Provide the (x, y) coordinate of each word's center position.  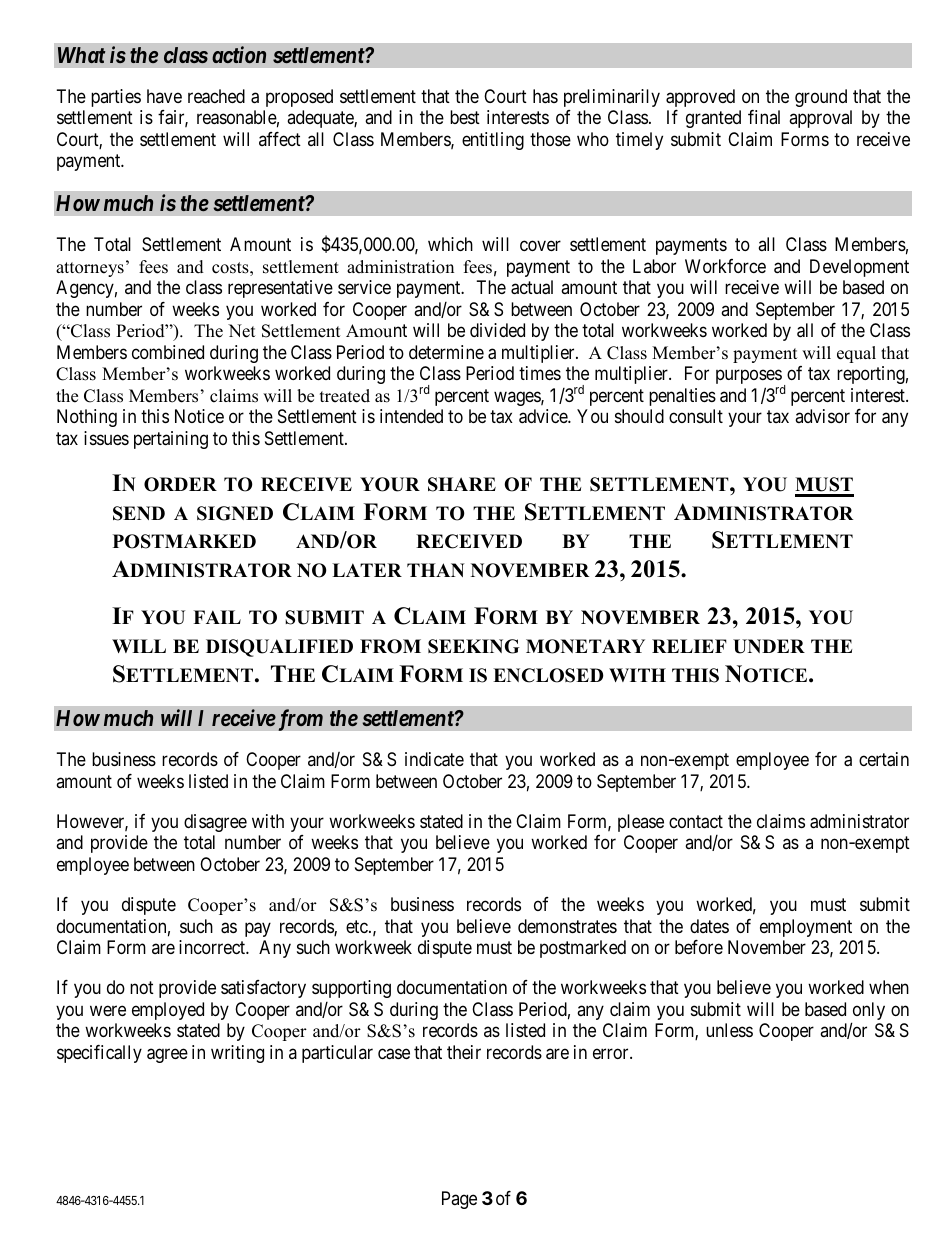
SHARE (462, 484)
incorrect (213, 947)
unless (729, 1030)
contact (696, 822)
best (465, 117)
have (164, 96)
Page (459, 1200)
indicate (434, 759)
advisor (822, 416)
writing (237, 1054)
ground (821, 98)
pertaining (171, 440)
